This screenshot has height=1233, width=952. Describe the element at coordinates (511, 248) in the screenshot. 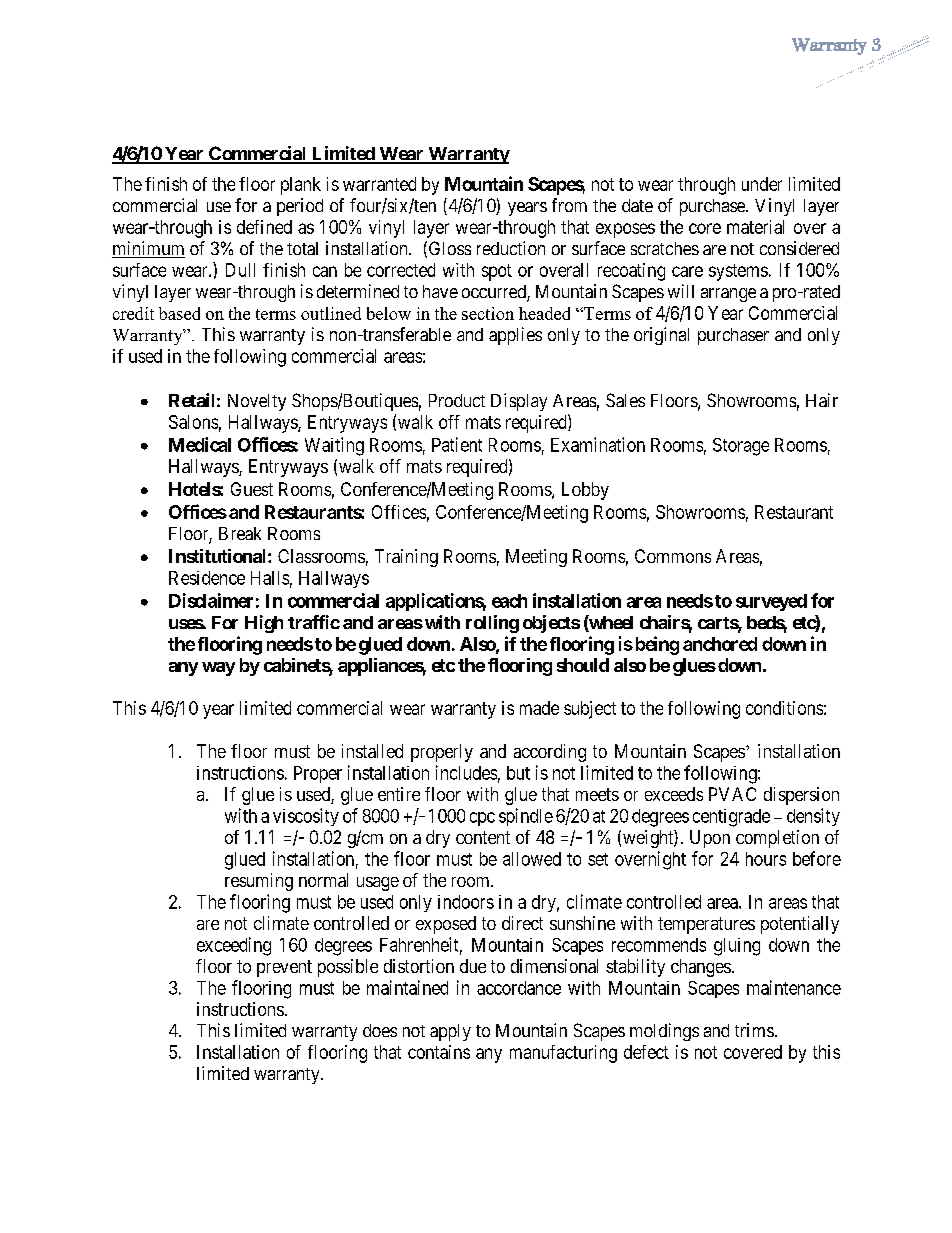

I see `reduction` at that location.
